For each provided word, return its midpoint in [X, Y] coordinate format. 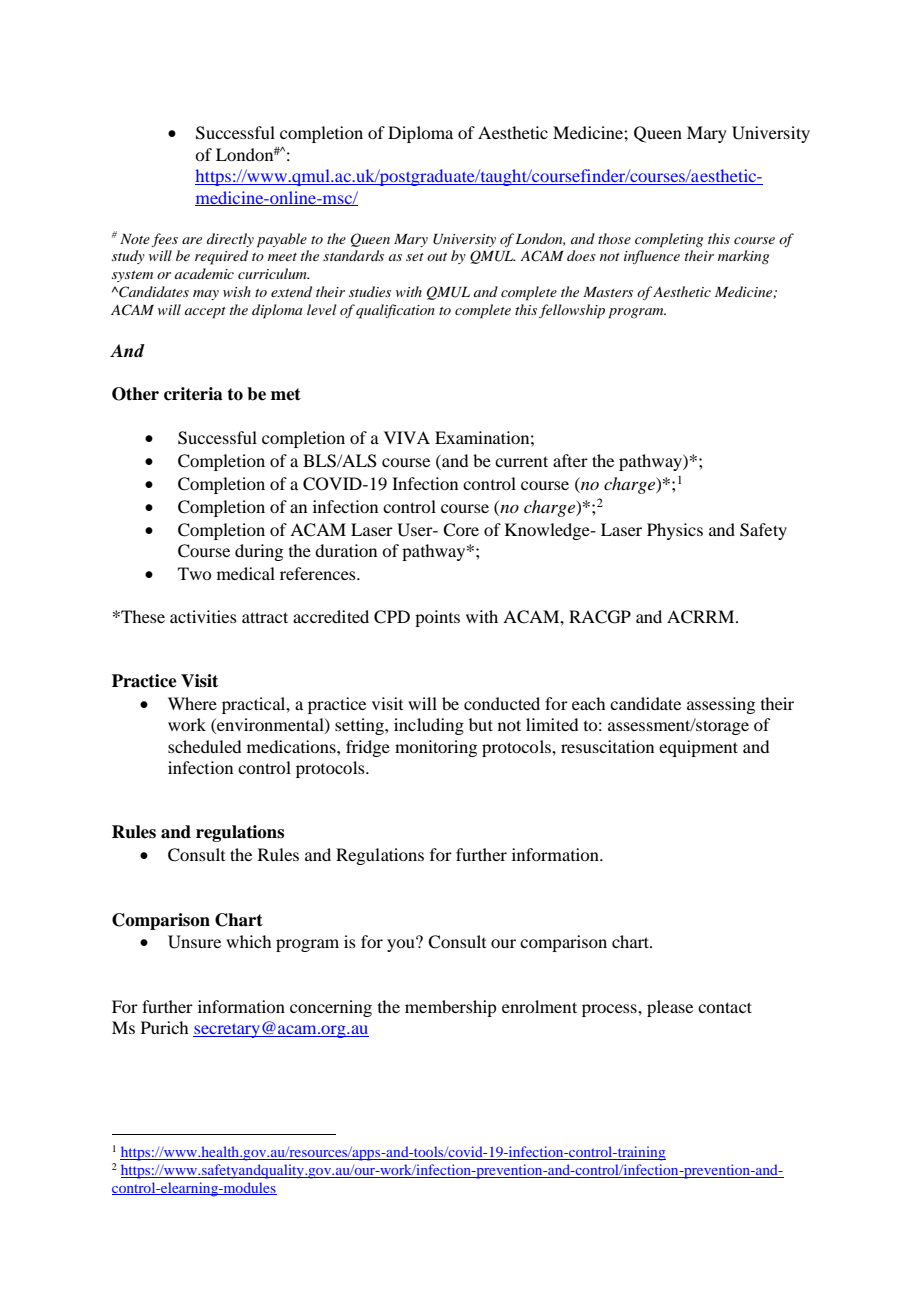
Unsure [194, 942]
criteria [193, 394]
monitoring [436, 748]
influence [652, 257]
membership [450, 1008]
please [670, 1008]
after [570, 460]
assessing [721, 705]
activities [203, 616]
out [437, 257]
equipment [698, 748]
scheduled [204, 746]
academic [204, 273]
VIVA [407, 437]
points [437, 618]
